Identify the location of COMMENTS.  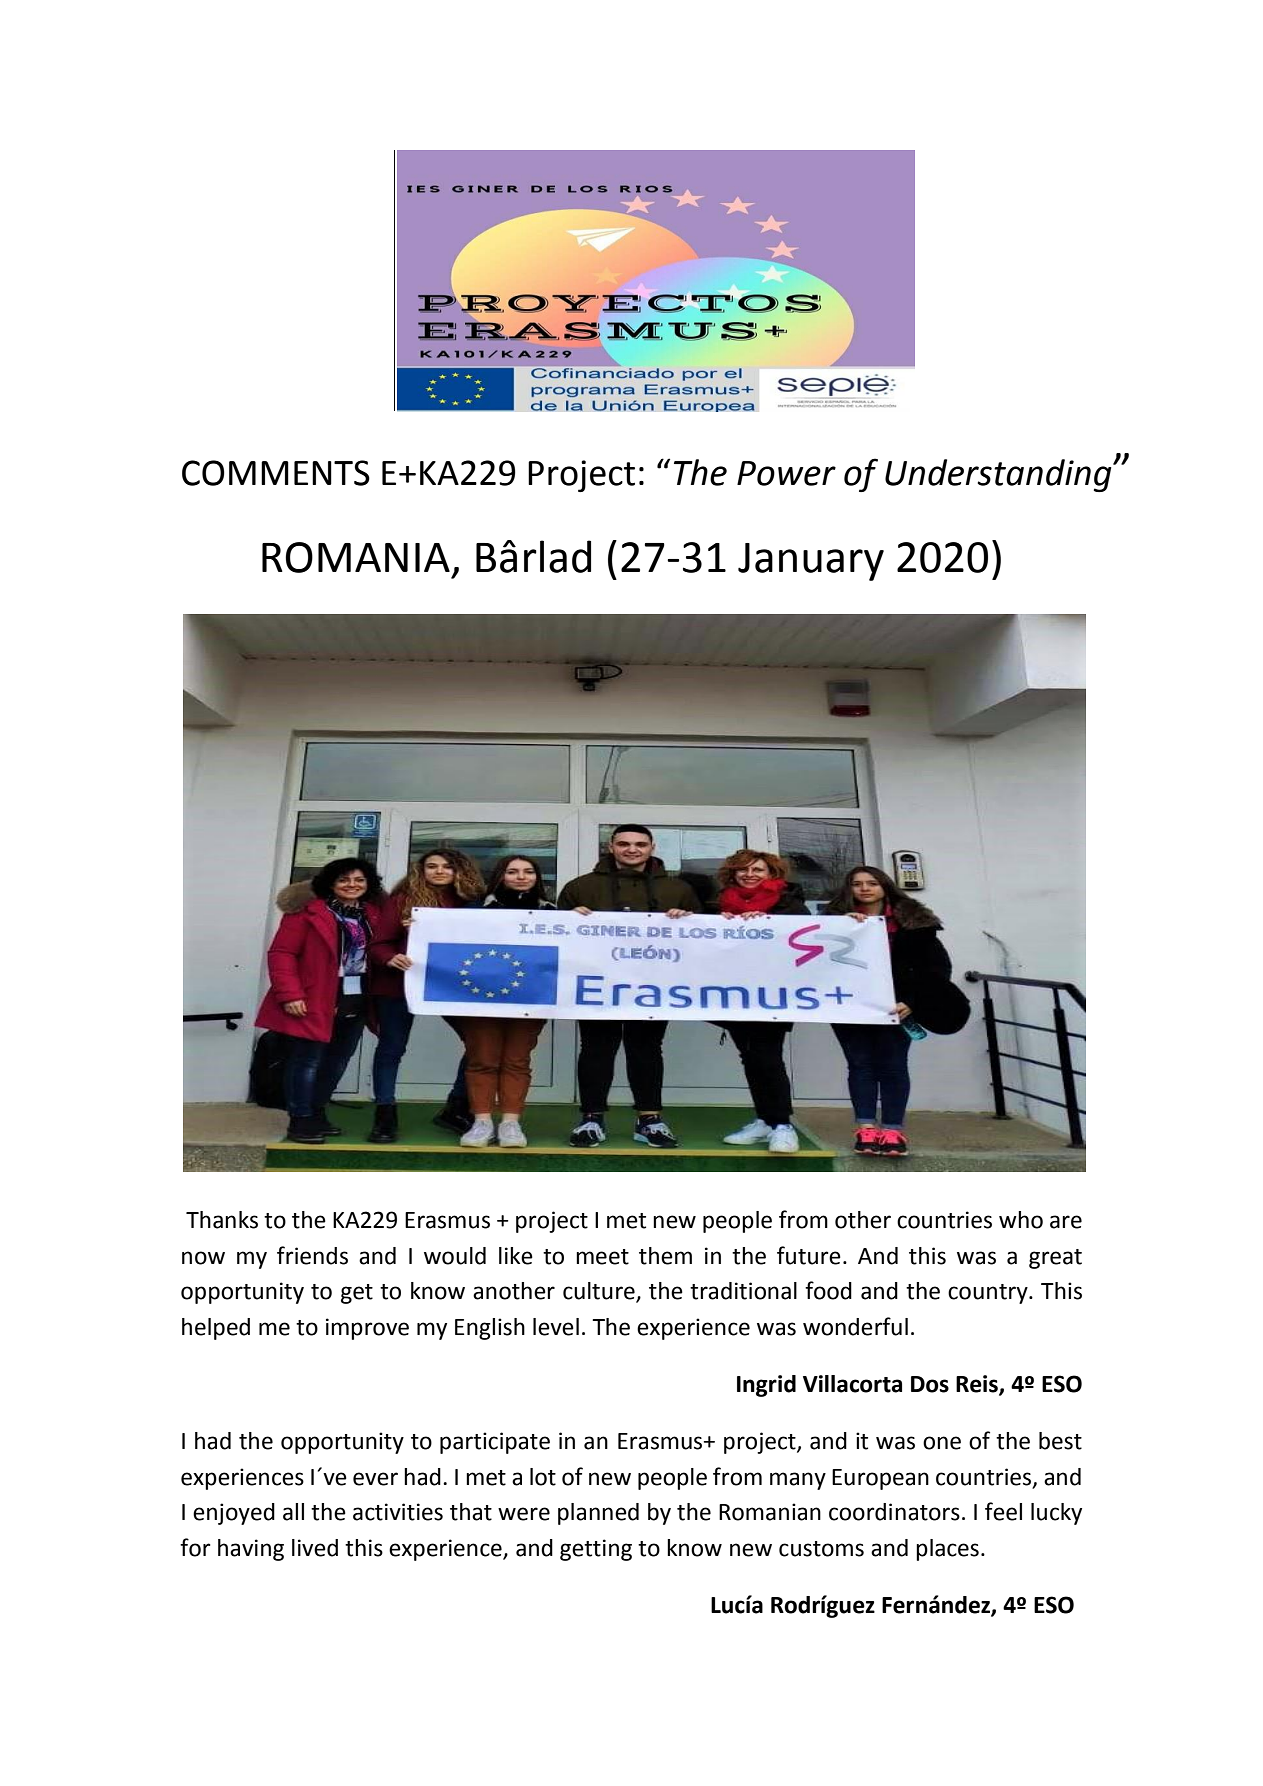
(276, 473).
